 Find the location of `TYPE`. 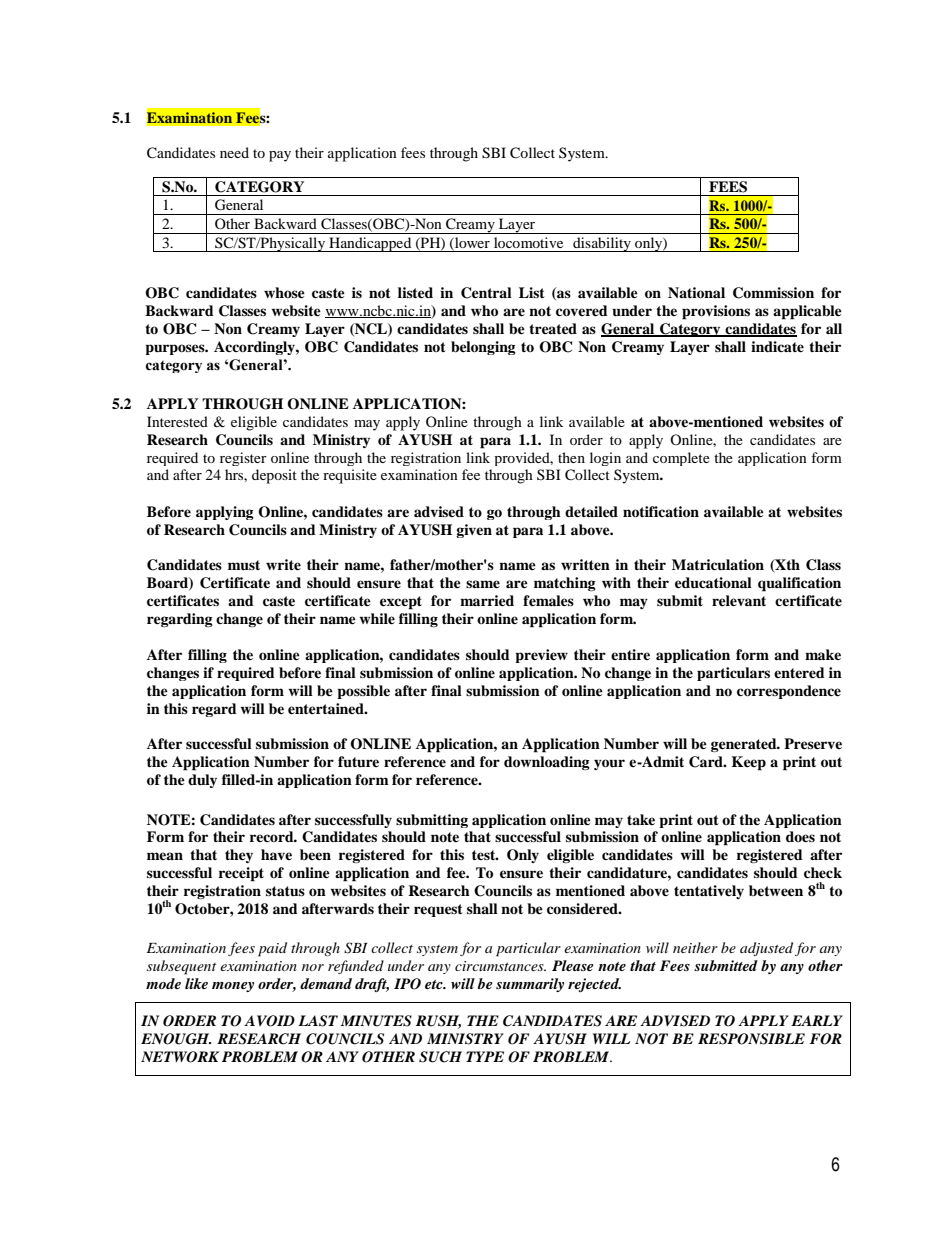

TYPE is located at coordinates (485, 1056).
